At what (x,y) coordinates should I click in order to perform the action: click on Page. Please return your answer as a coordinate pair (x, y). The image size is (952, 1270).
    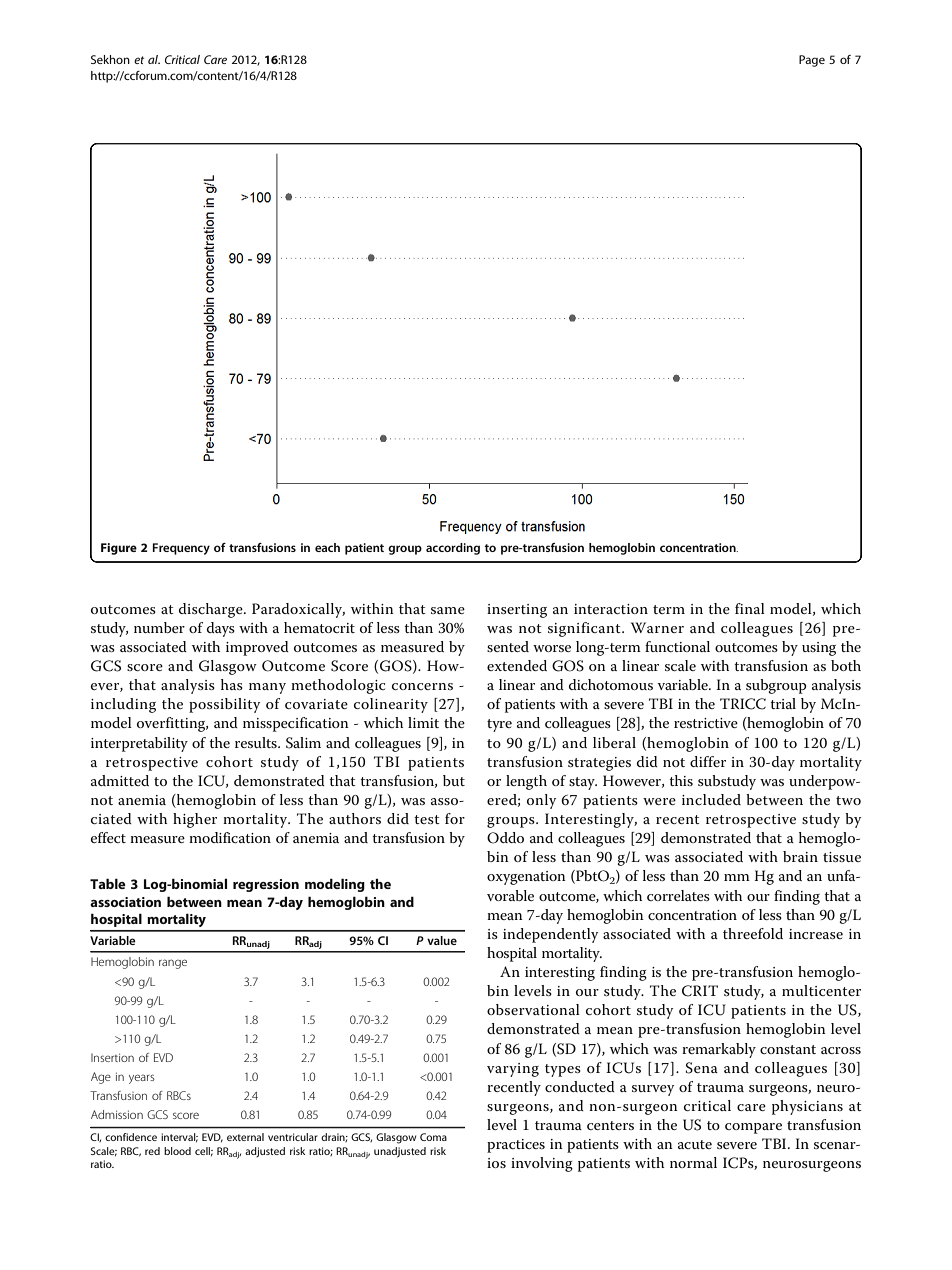
    Looking at the image, I should click on (812, 61).
